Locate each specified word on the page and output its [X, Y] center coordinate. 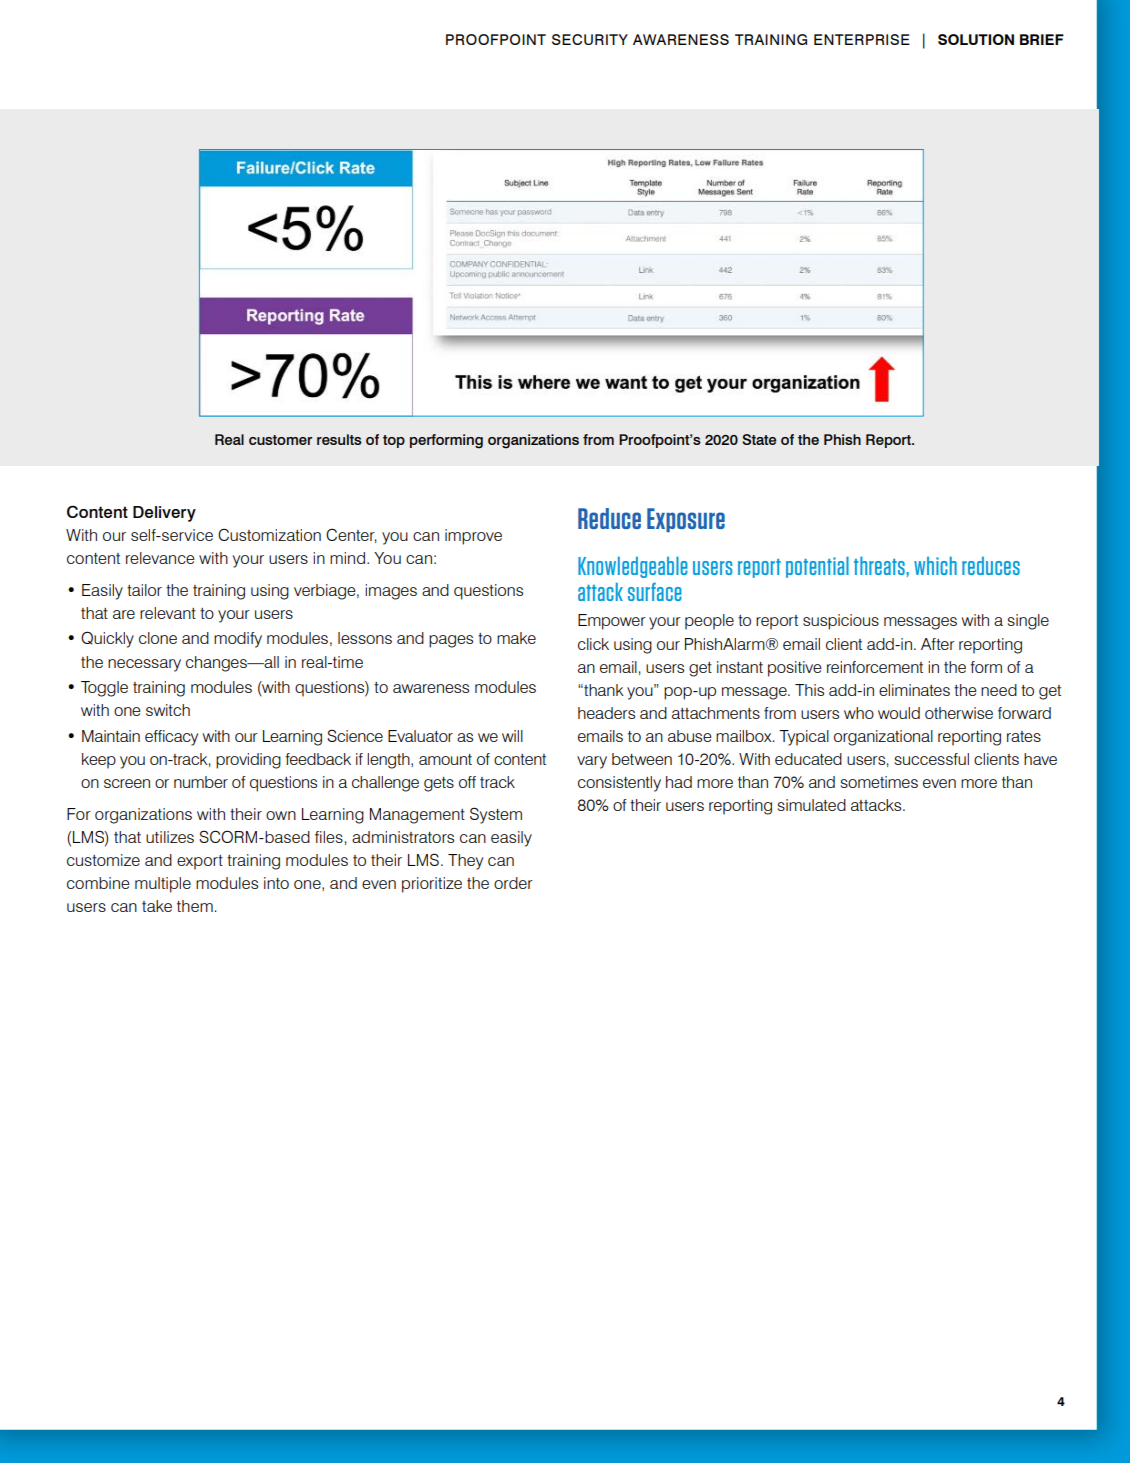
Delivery [164, 514]
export [200, 862]
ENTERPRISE [862, 39]
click [593, 644]
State [759, 439]
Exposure [686, 520]
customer [280, 440]
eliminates [914, 690]
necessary [144, 665]
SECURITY [590, 39]
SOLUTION [976, 39]
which [935, 565]
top [394, 441]
